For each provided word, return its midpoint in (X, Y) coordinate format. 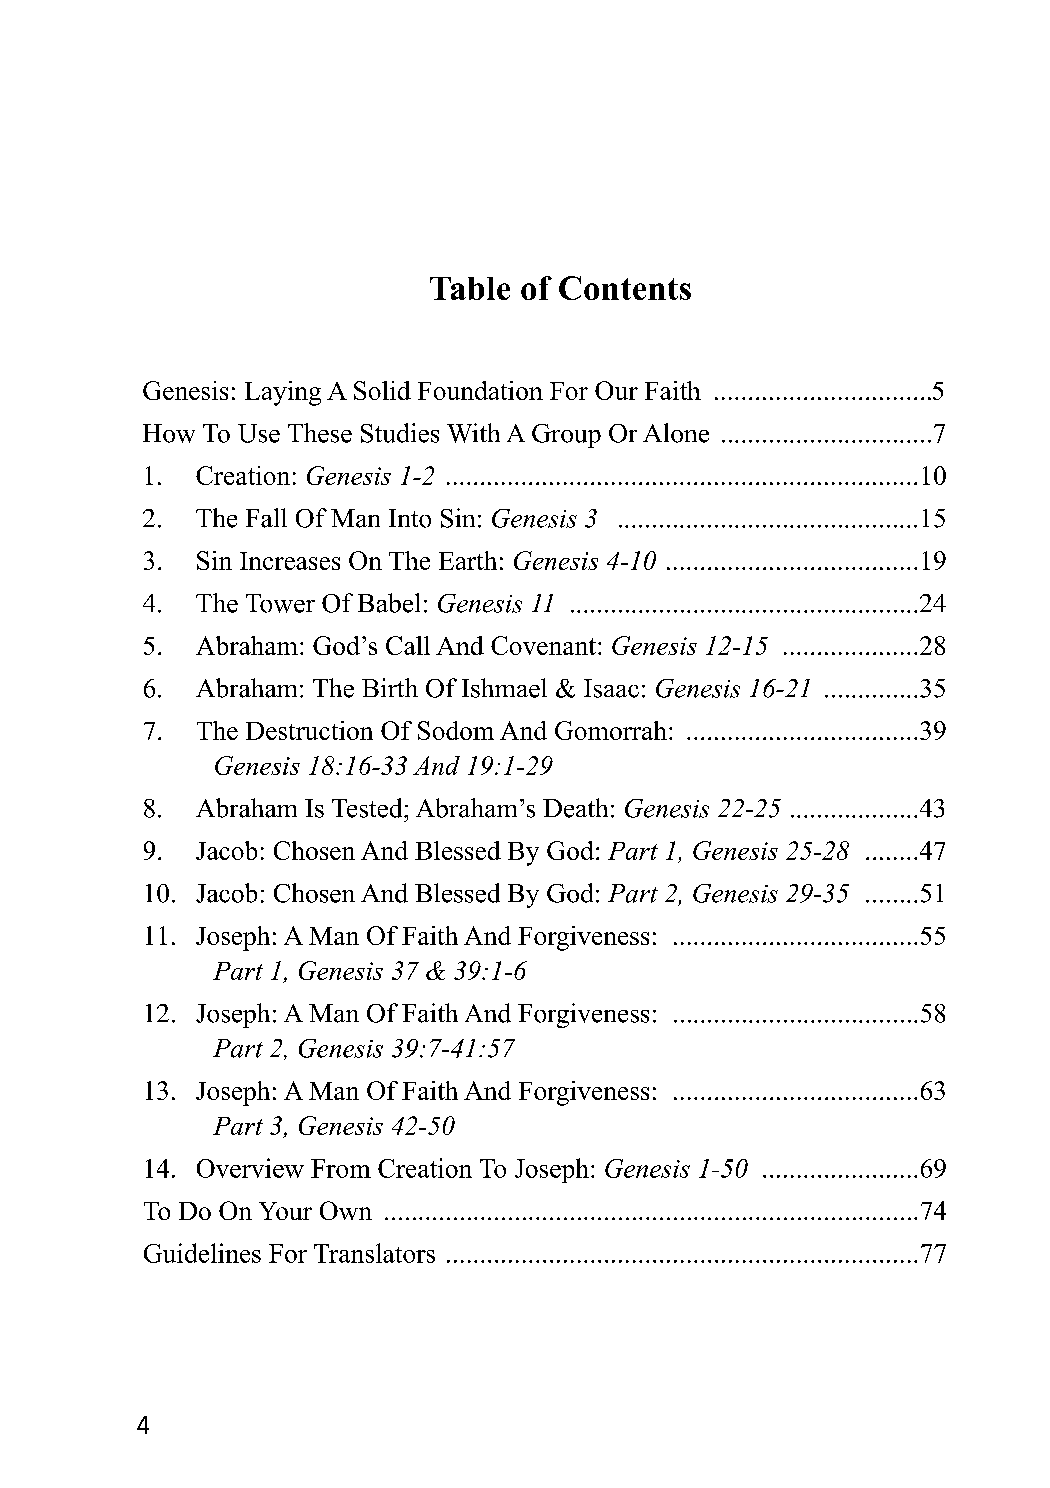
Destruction (309, 730)
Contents (625, 288)
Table (470, 288)
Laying (283, 393)
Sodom (456, 730)
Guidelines (202, 1253)
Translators (374, 1253)
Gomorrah (611, 730)
